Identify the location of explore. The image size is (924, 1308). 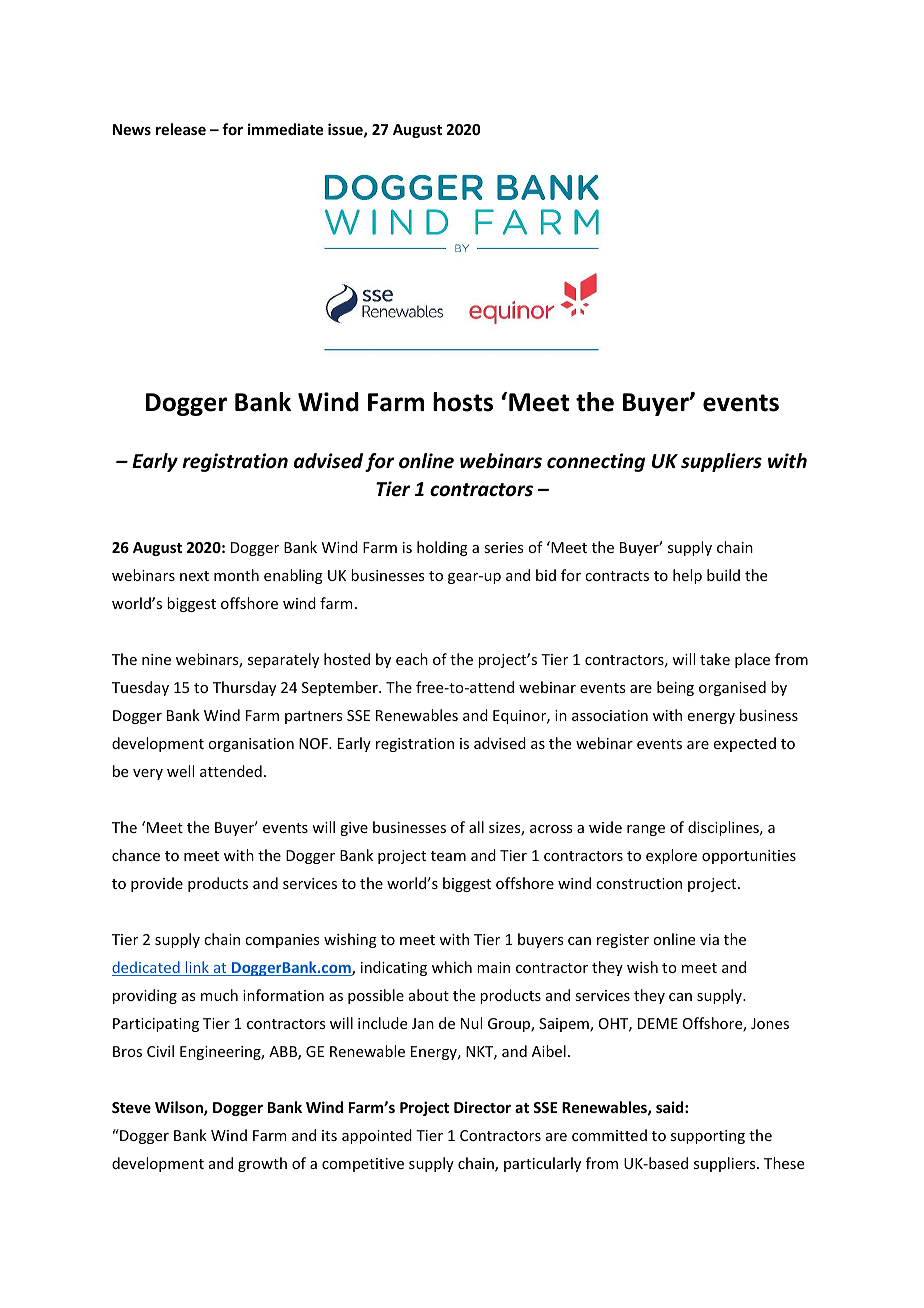
(671, 856).
